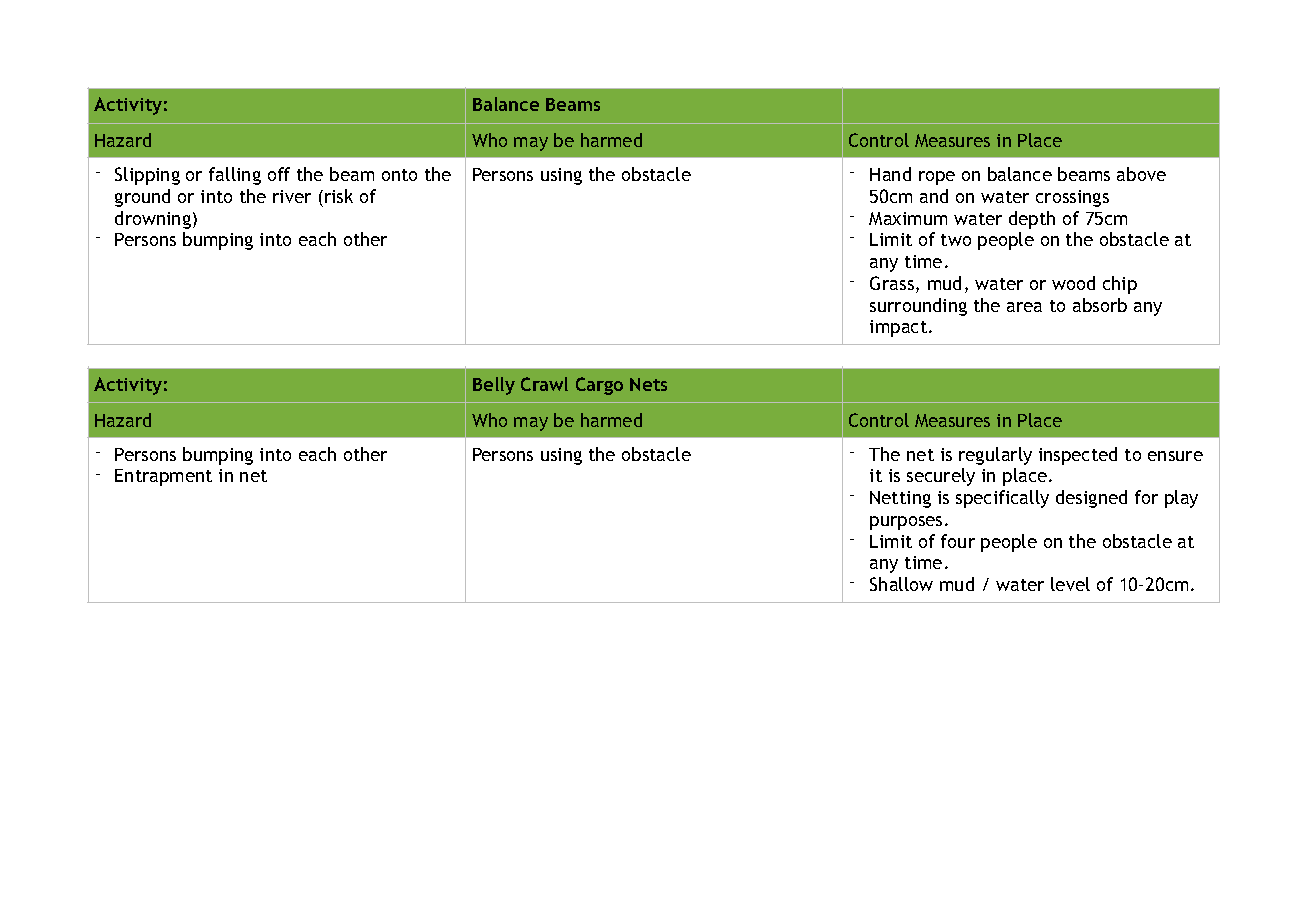 The height and width of the page is (924, 1308). What do you see at coordinates (958, 541) in the page?
I see `four` at bounding box center [958, 541].
